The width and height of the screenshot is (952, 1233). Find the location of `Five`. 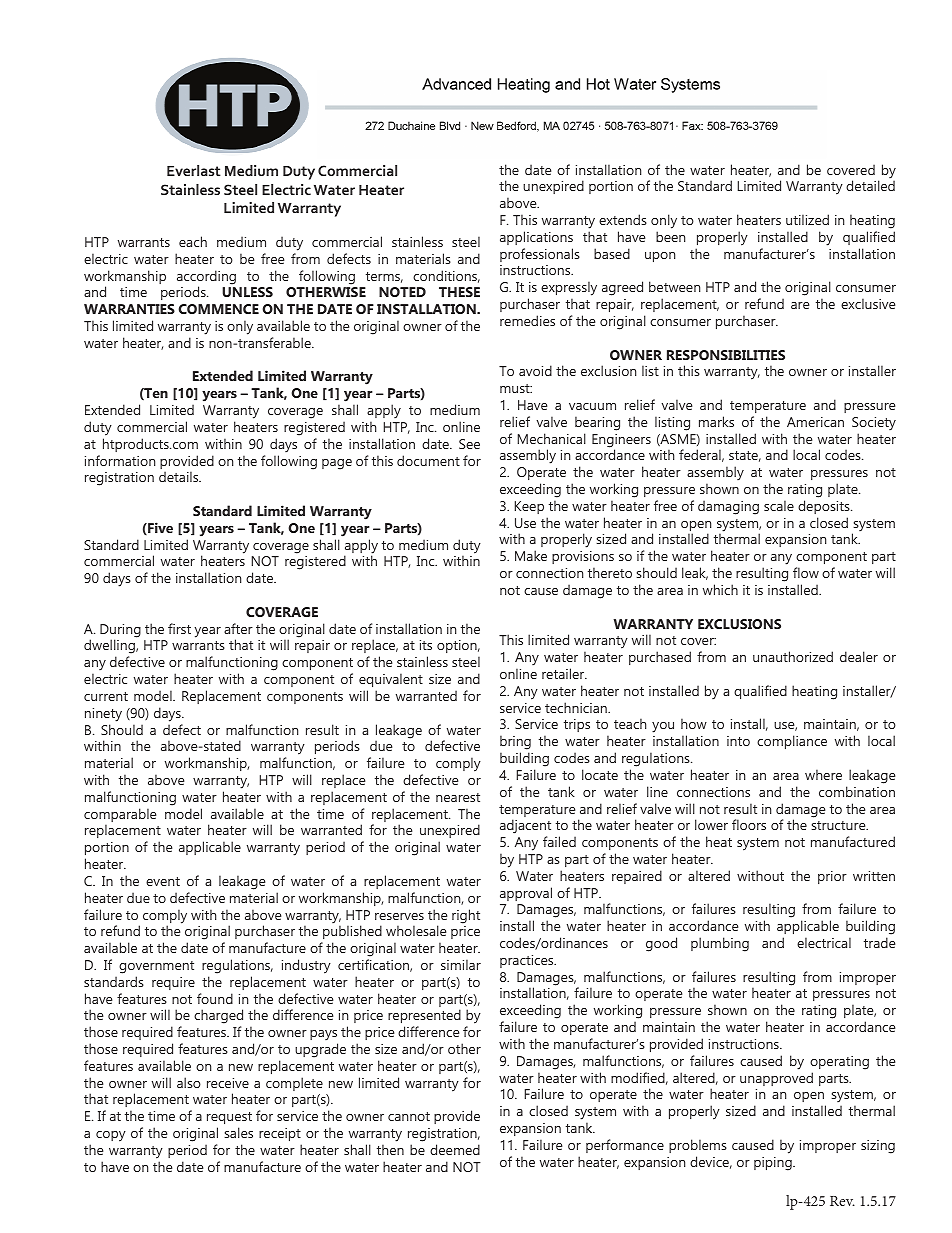

Five is located at coordinates (159, 528).
